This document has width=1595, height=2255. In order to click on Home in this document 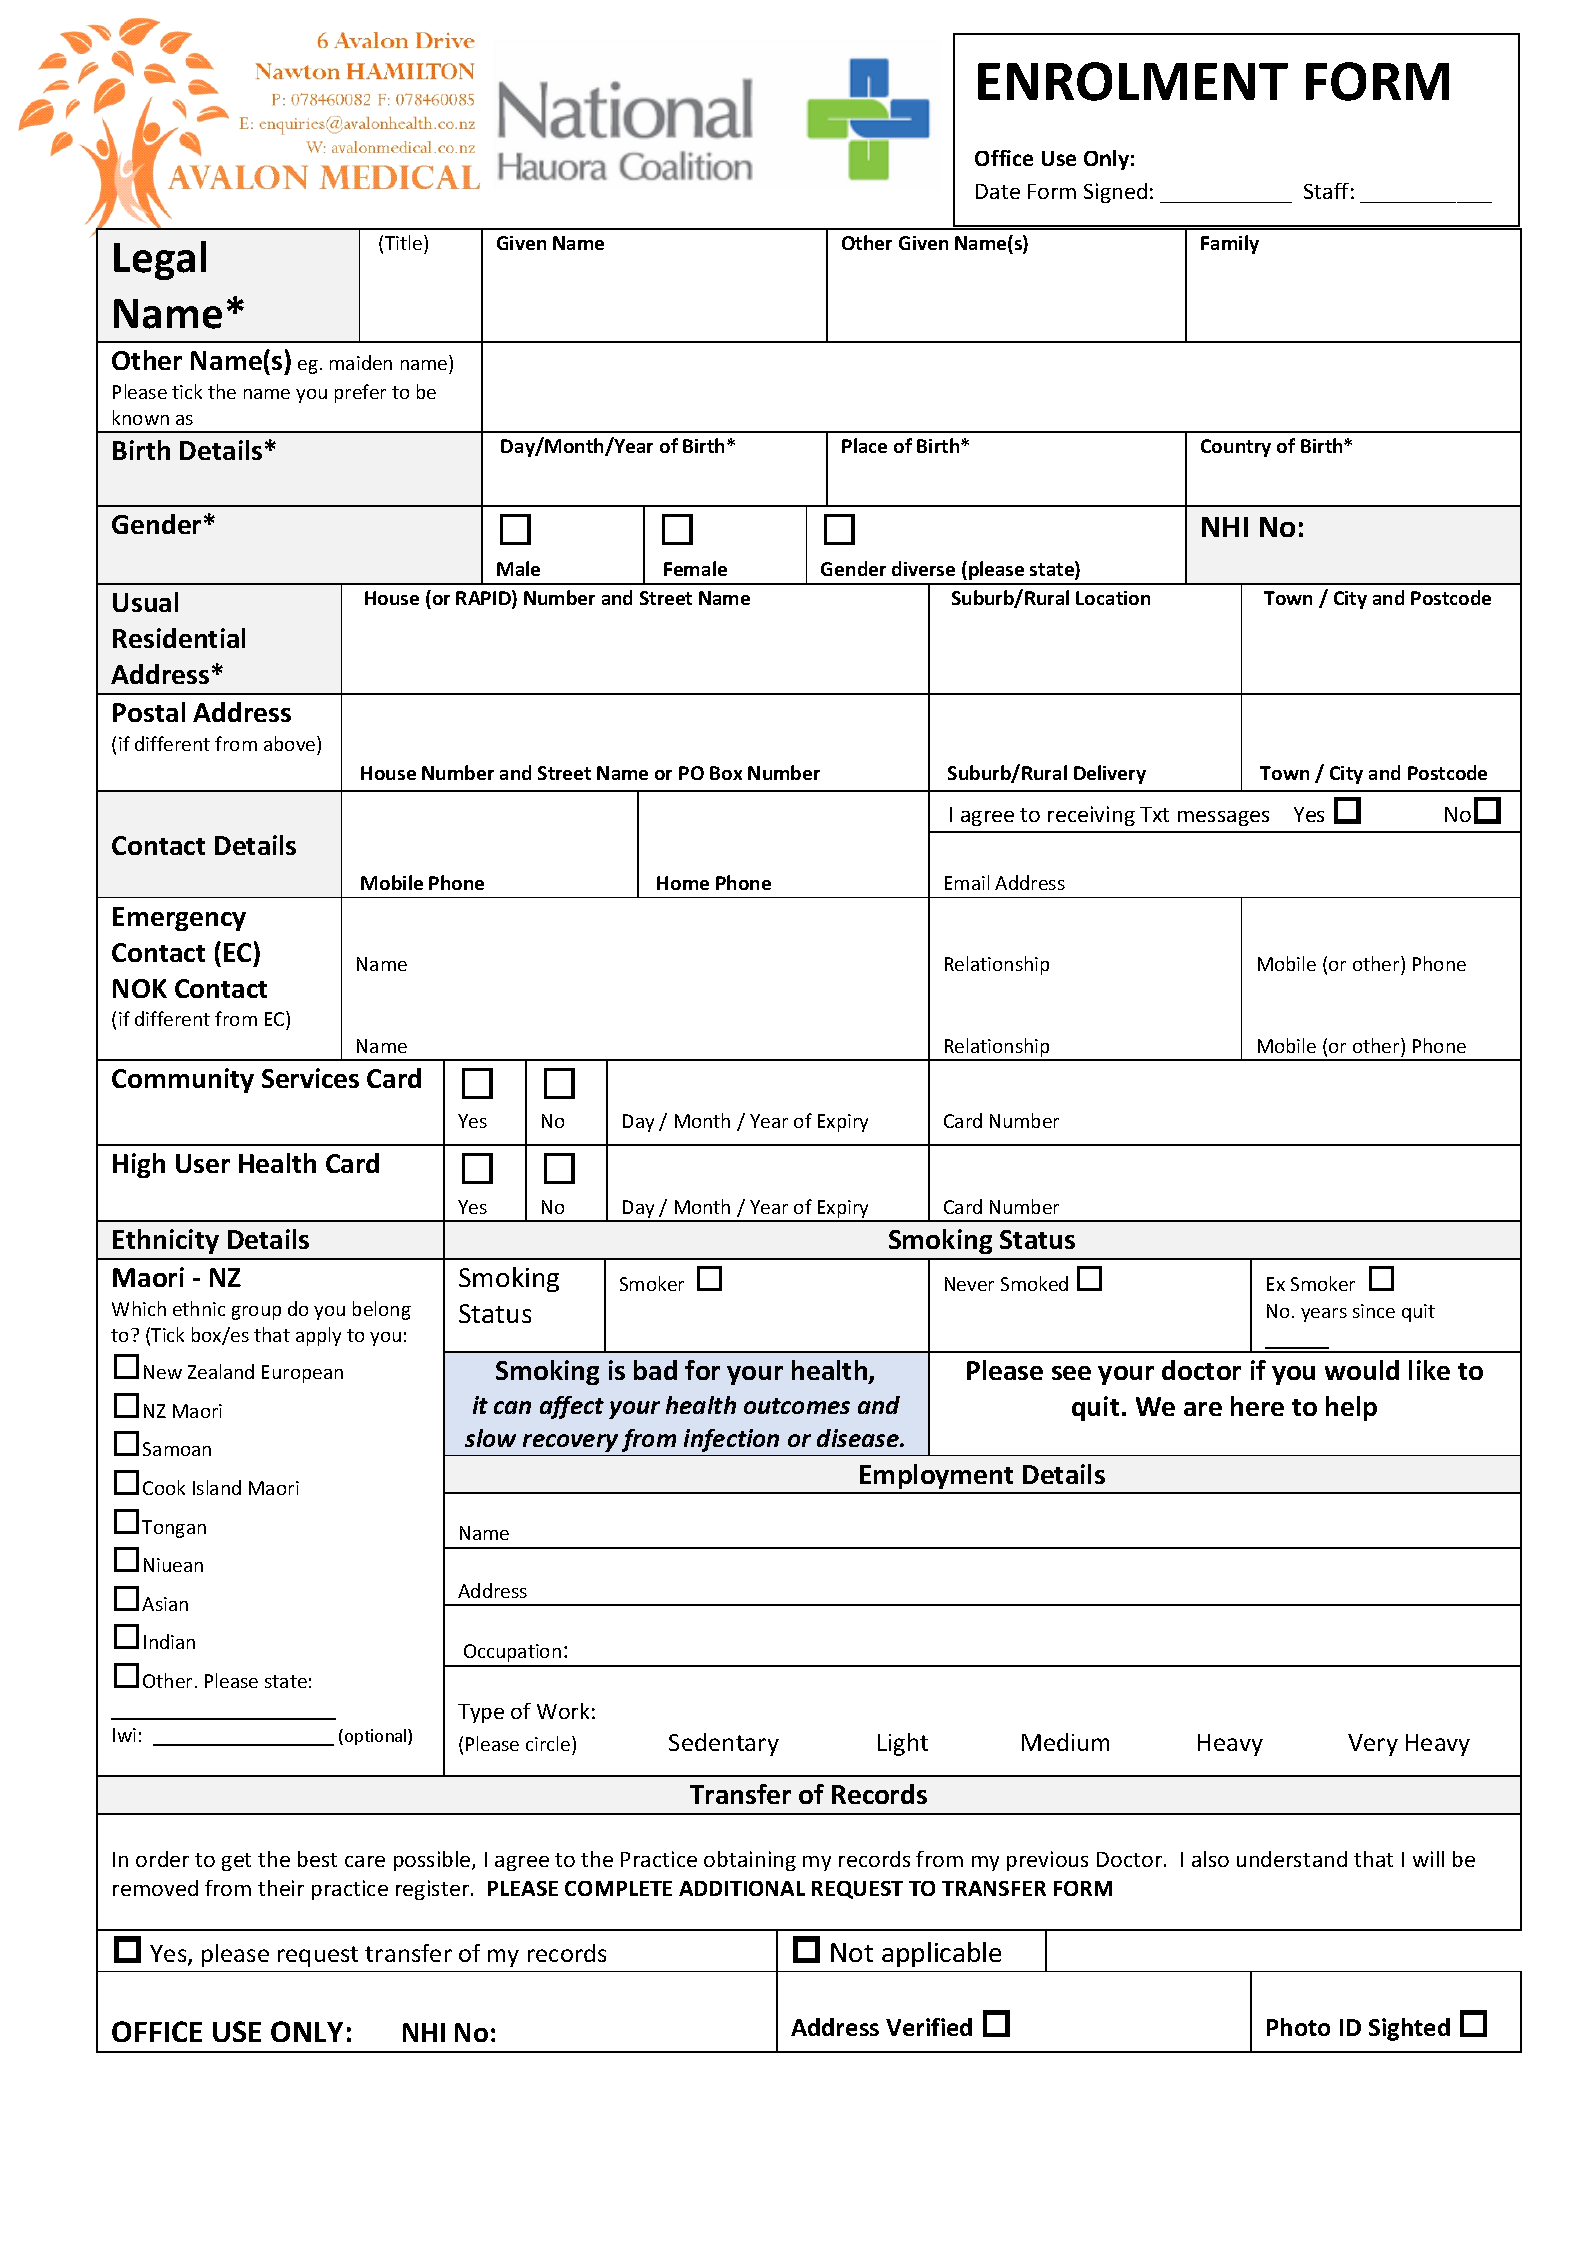, I will do `click(683, 883)`.
